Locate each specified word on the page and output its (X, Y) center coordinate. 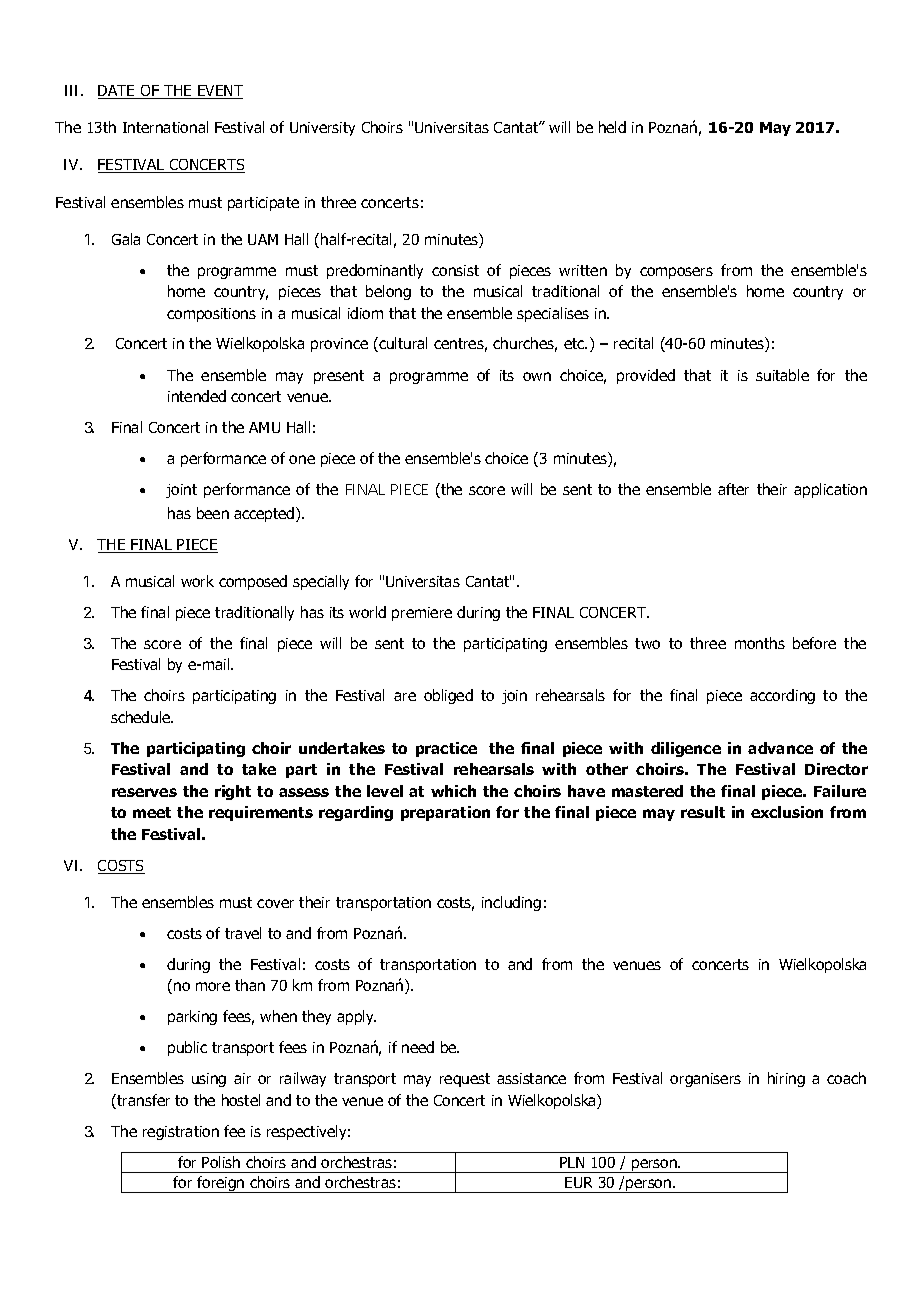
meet (152, 812)
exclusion (787, 812)
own (537, 376)
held (612, 127)
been (213, 513)
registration (181, 1133)
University (322, 129)
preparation (445, 813)
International (165, 127)
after (733, 489)
